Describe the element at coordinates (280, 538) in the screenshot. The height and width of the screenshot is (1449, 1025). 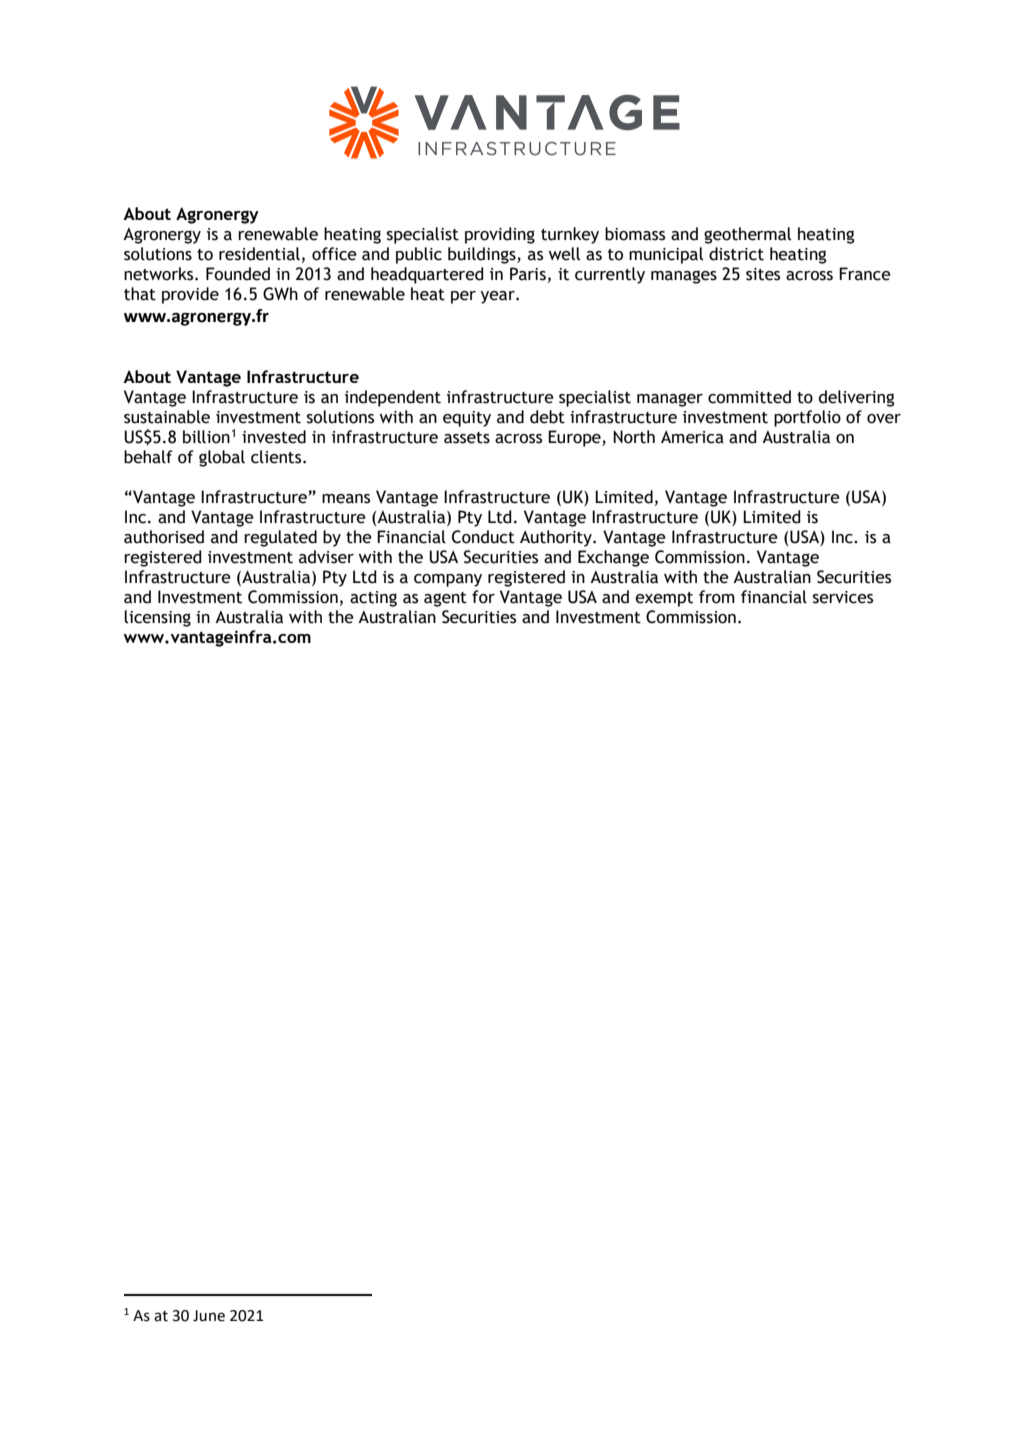
I see `regulated` at that location.
